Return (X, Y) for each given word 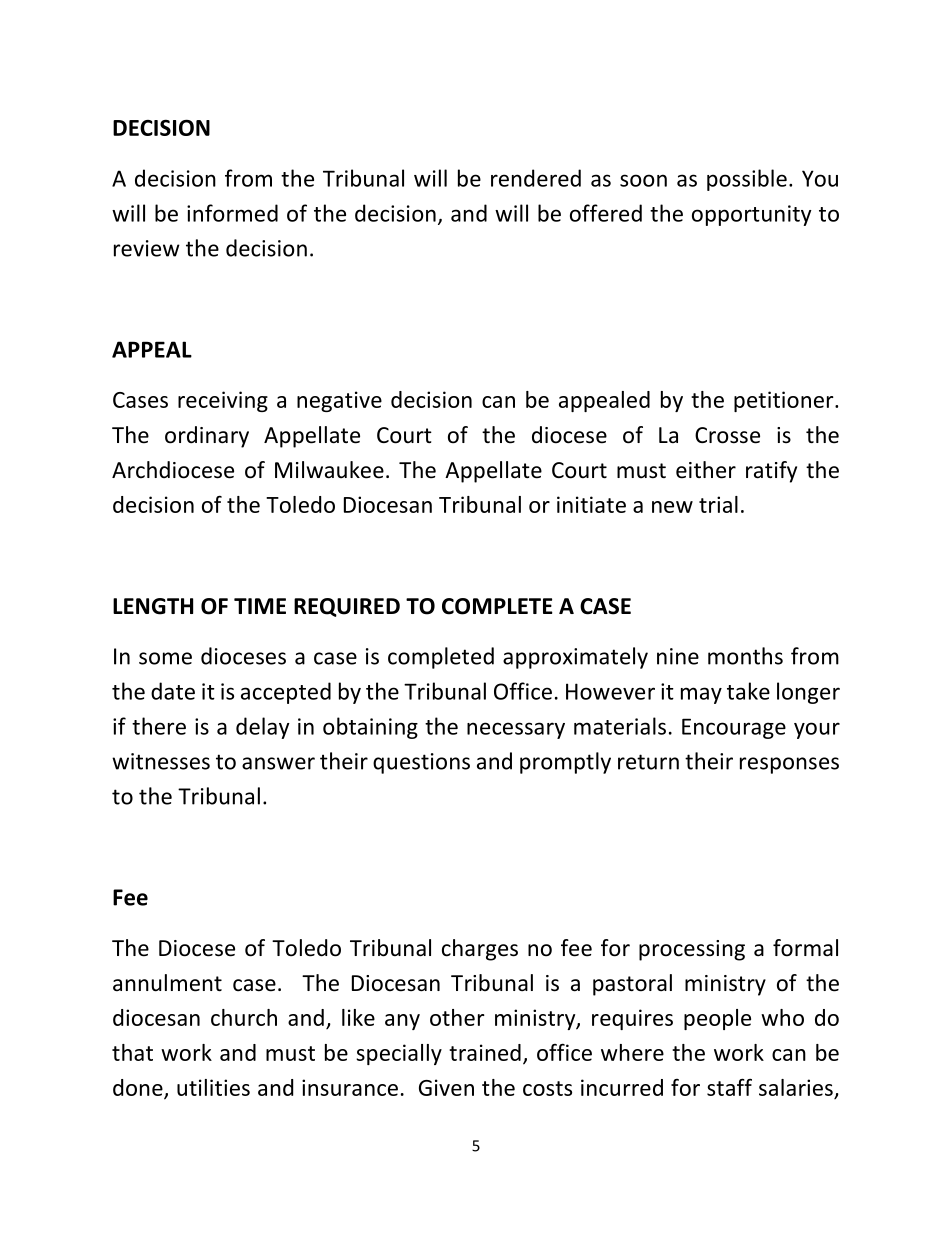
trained (485, 1052)
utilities (213, 1087)
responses (789, 765)
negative (339, 401)
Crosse (727, 435)
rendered (536, 178)
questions (421, 763)
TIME (260, 606)
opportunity (752, 215)
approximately (575, 658)
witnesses (161, 761)
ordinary (207, 437)
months (745, 656)
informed (232, 213)
